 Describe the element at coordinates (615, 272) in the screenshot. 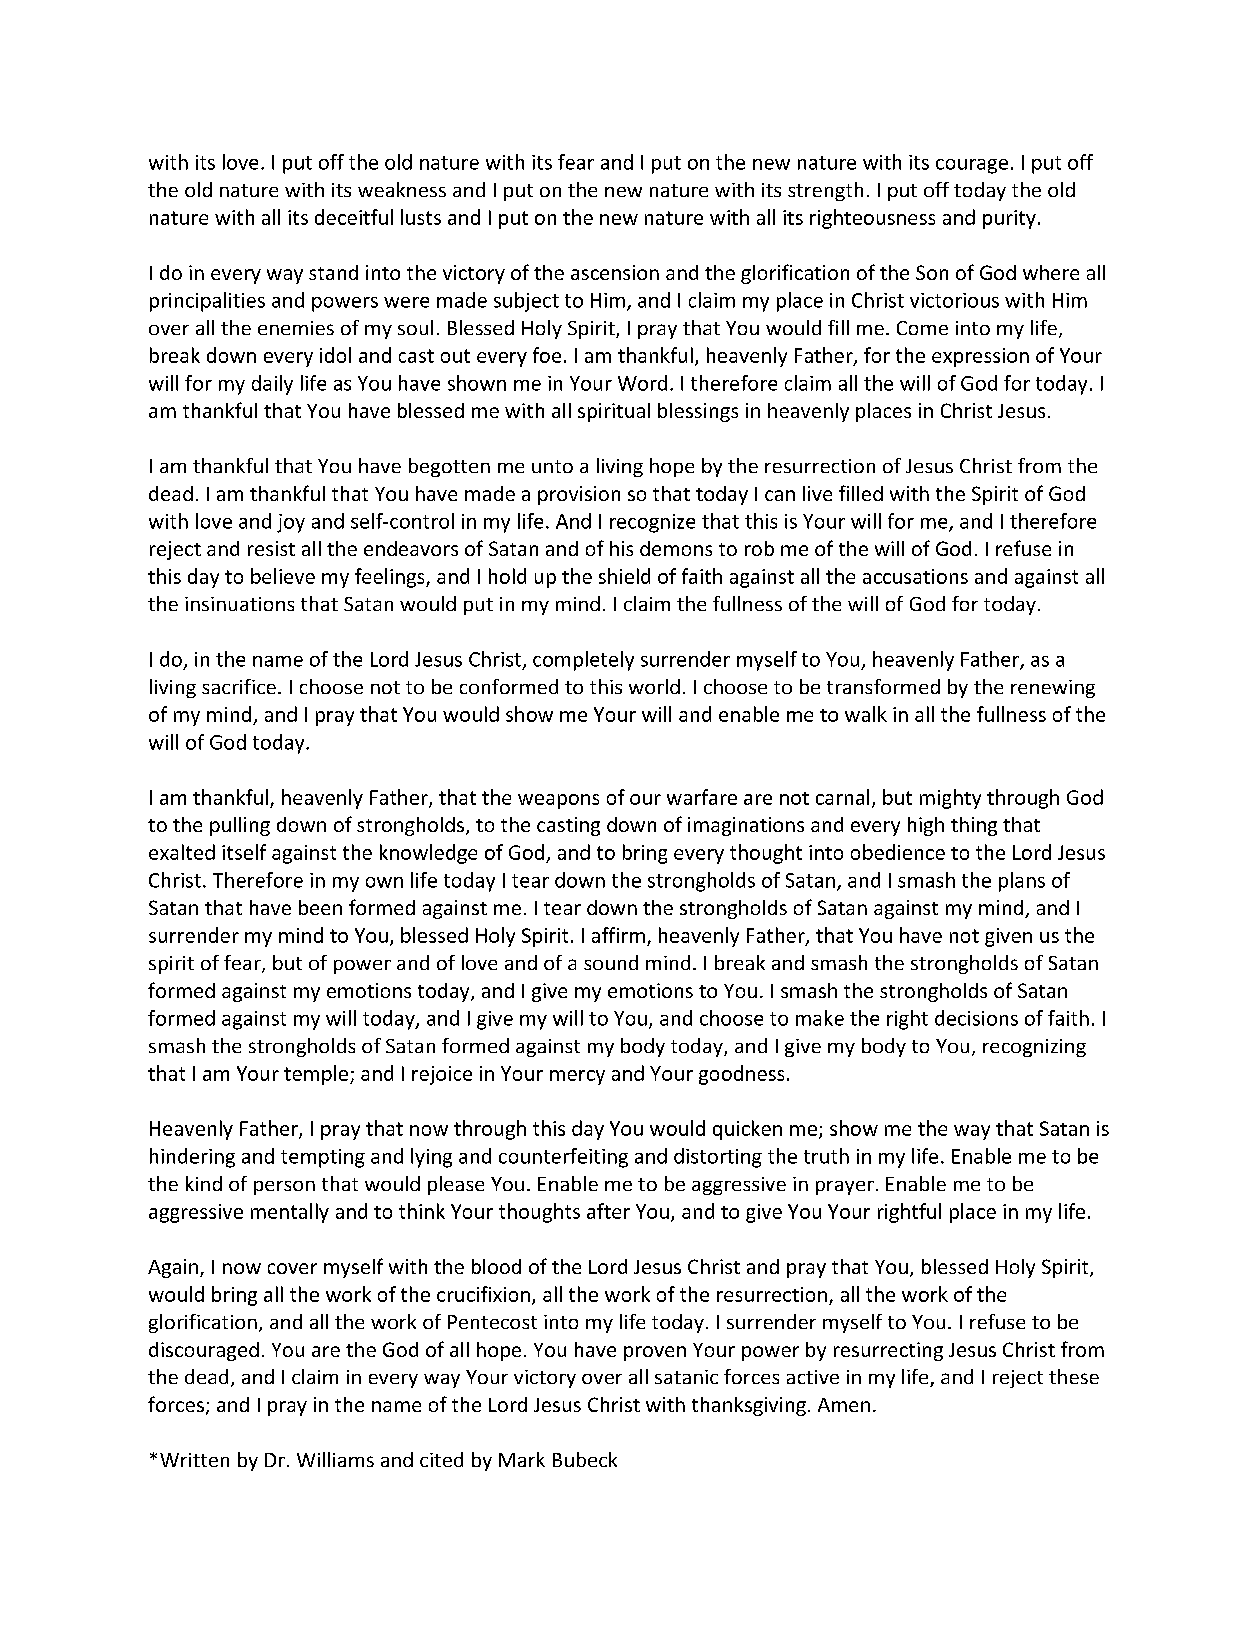

I see `ascension` at that location.
